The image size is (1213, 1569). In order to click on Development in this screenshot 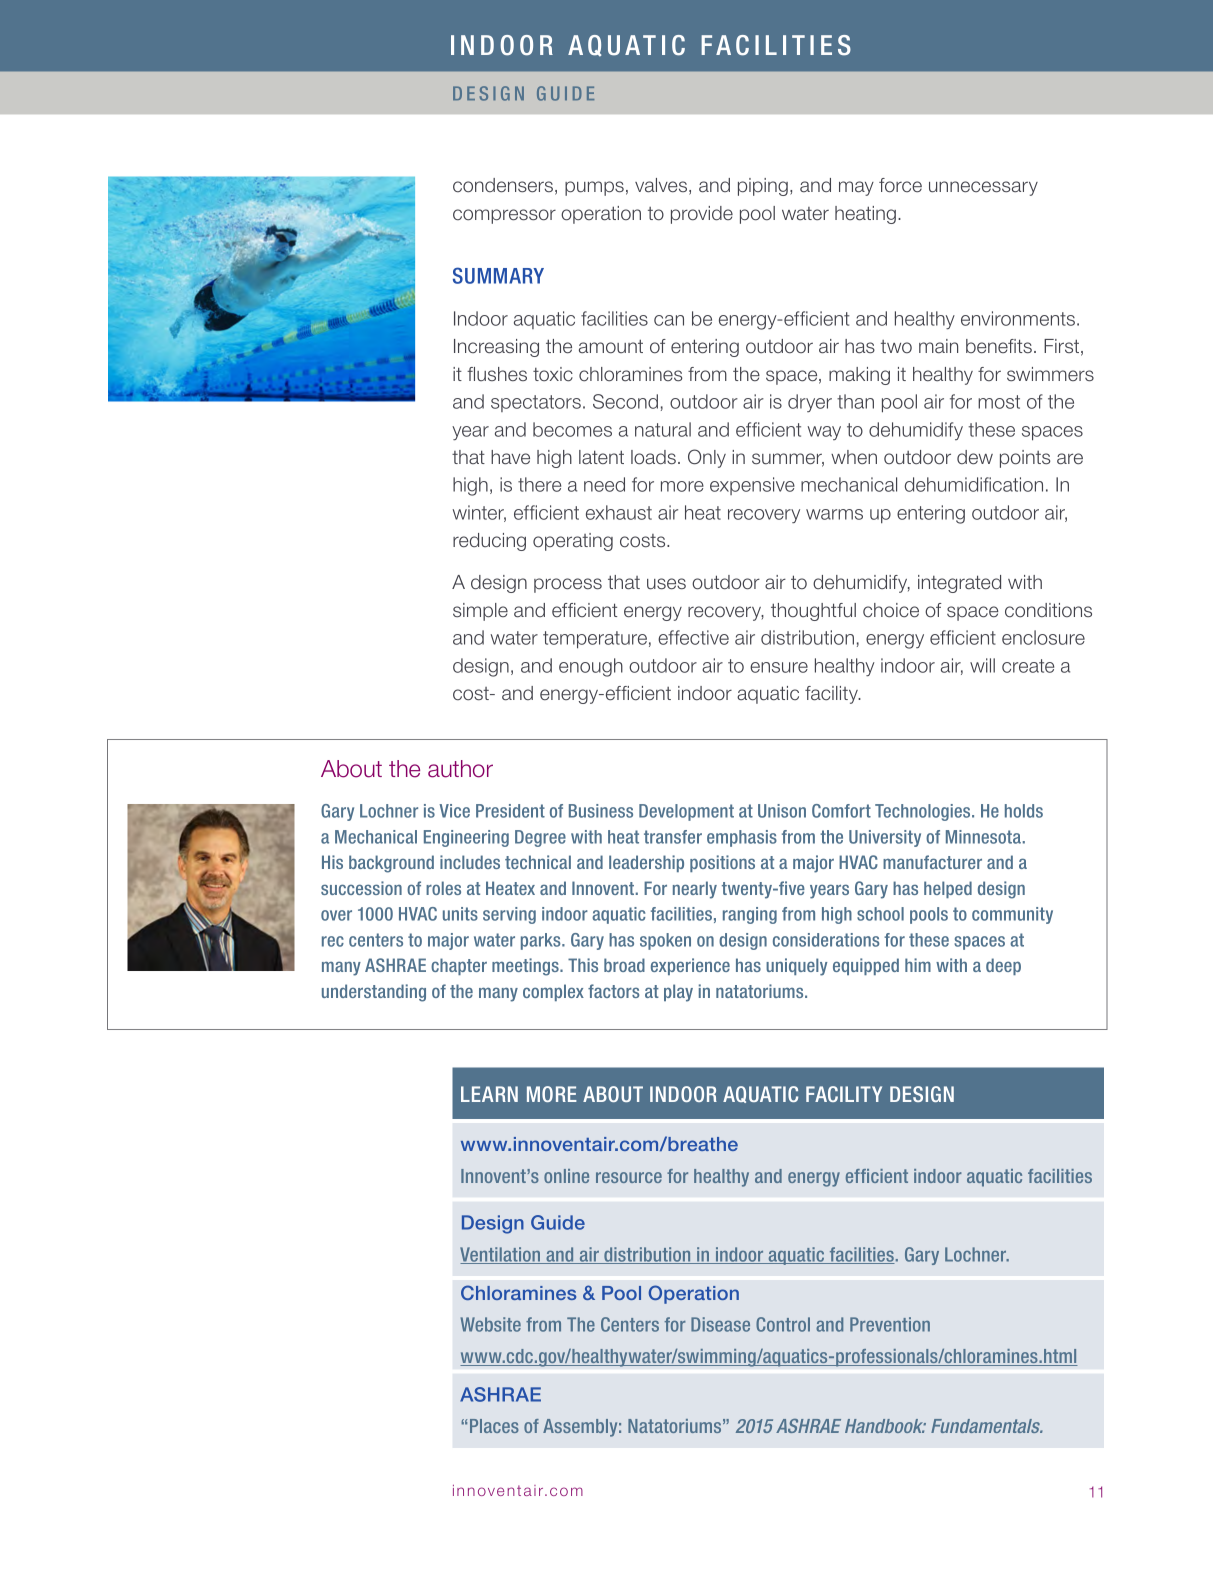, I will do `click(686, 812)`.
